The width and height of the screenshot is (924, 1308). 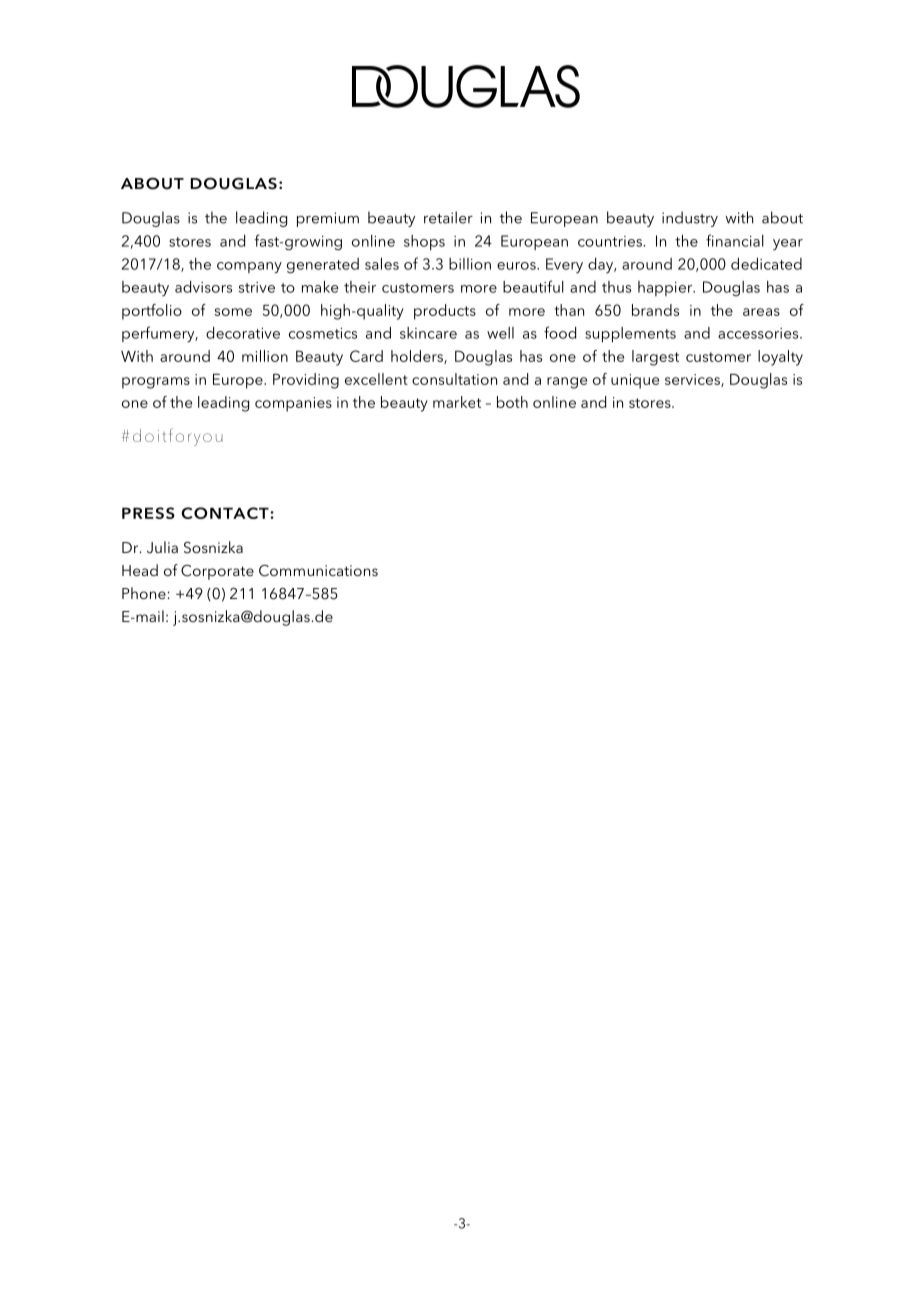 What do you see at coordinates (243, 333) in the screenshot?
I see `decorative` at bounding box center [243, 333].
